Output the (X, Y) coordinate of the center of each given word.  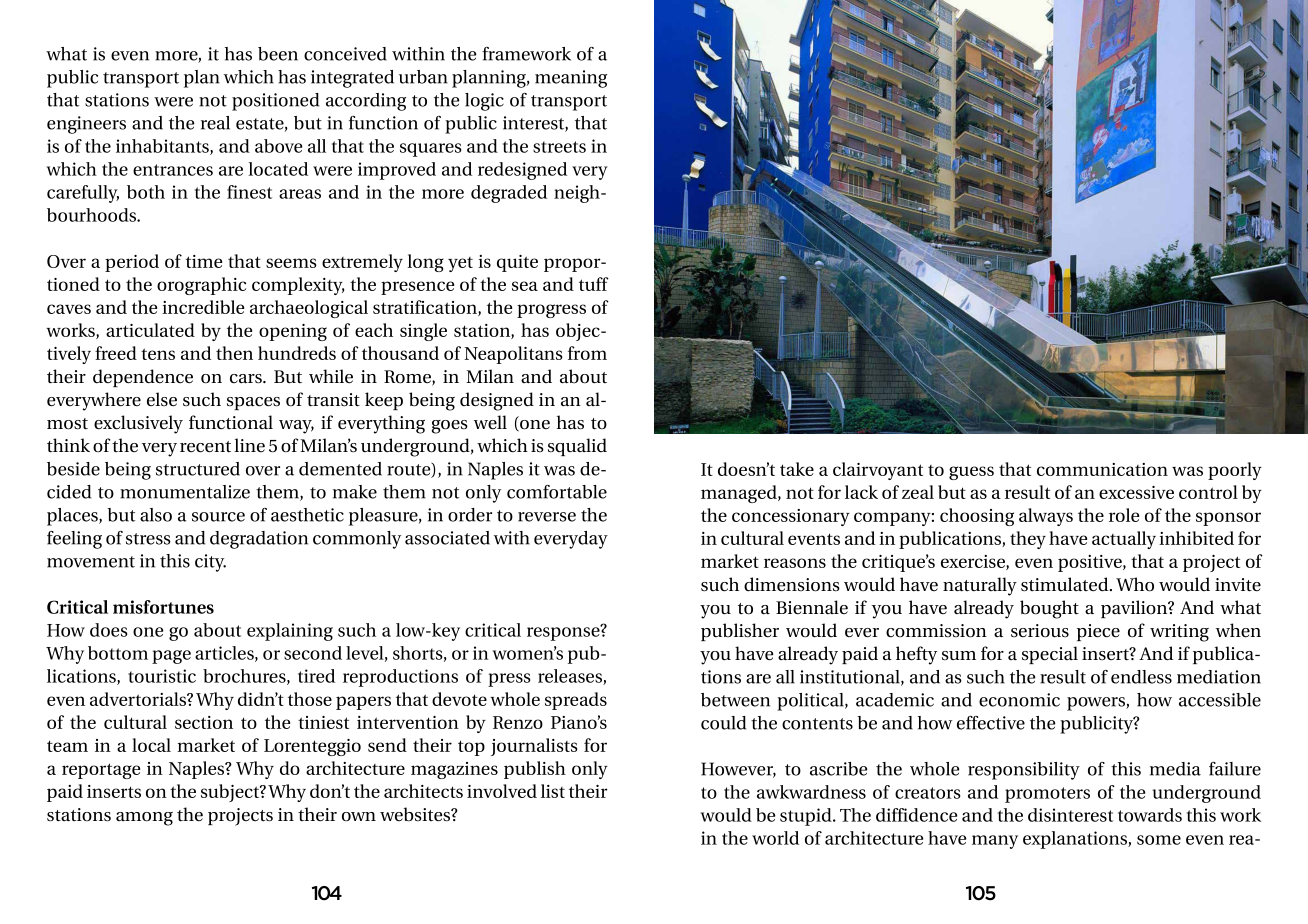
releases (571, 677)
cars (247, 379)
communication (1102, 469)
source (218, 517)
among (144, 819)
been (278, 54)
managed (740, 494)
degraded (509, 194)
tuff (594, 284)
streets (559, 147)
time (204, 261)
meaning (571, 79)
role (1124, 515)
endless (1141, 677)
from (587, 353)
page (171, 657)
